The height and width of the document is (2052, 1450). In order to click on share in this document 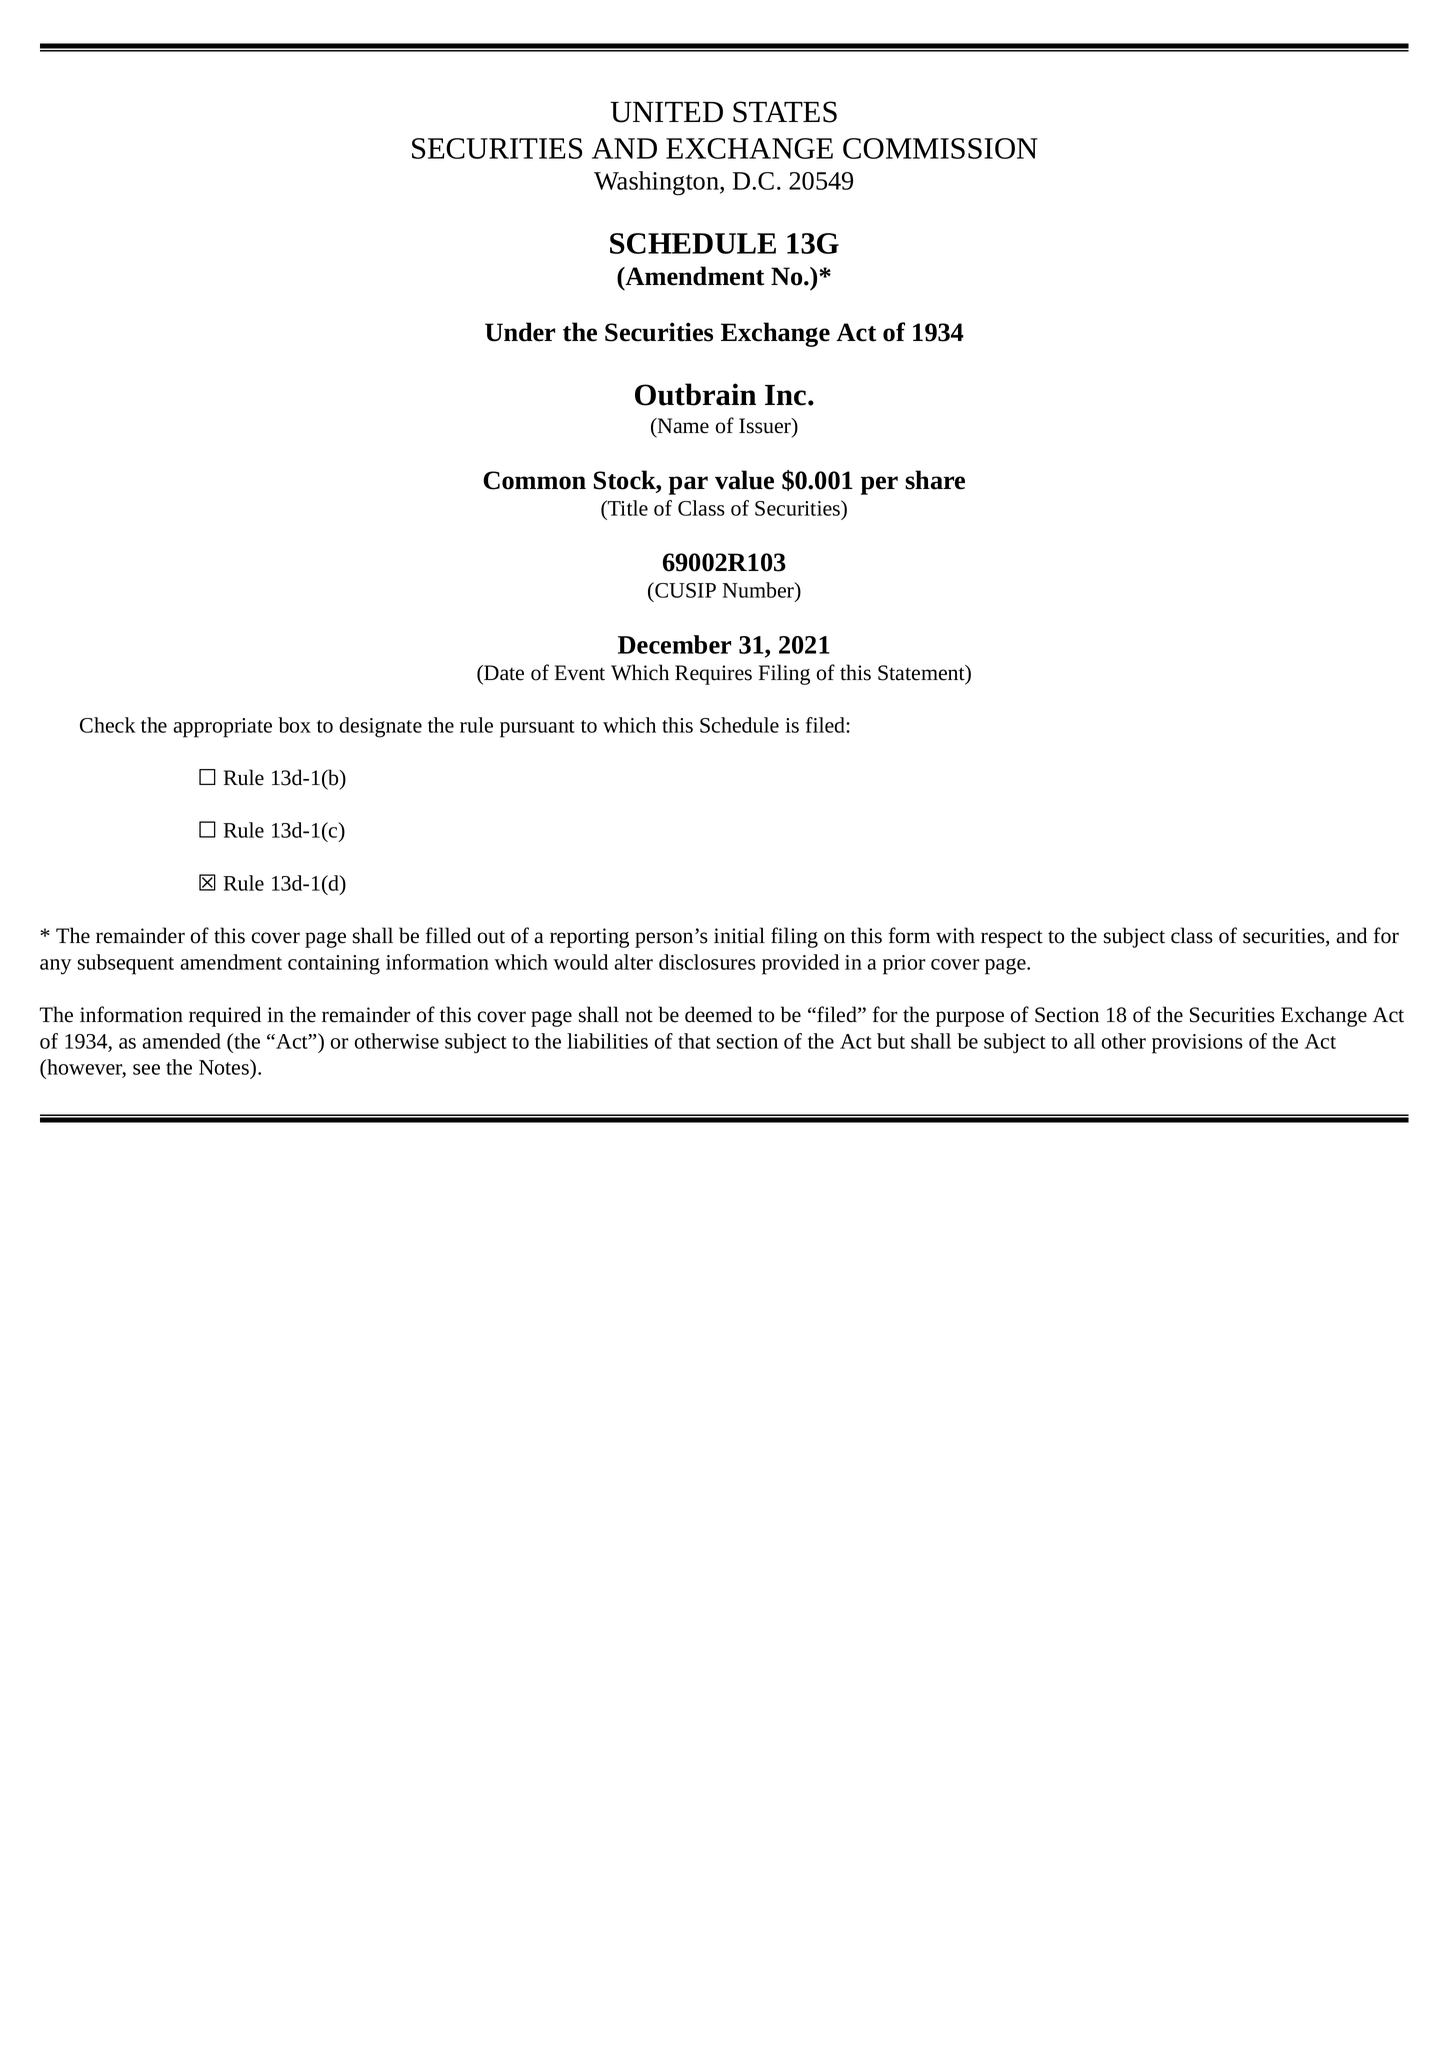, I will do `click(935, 480)`.
